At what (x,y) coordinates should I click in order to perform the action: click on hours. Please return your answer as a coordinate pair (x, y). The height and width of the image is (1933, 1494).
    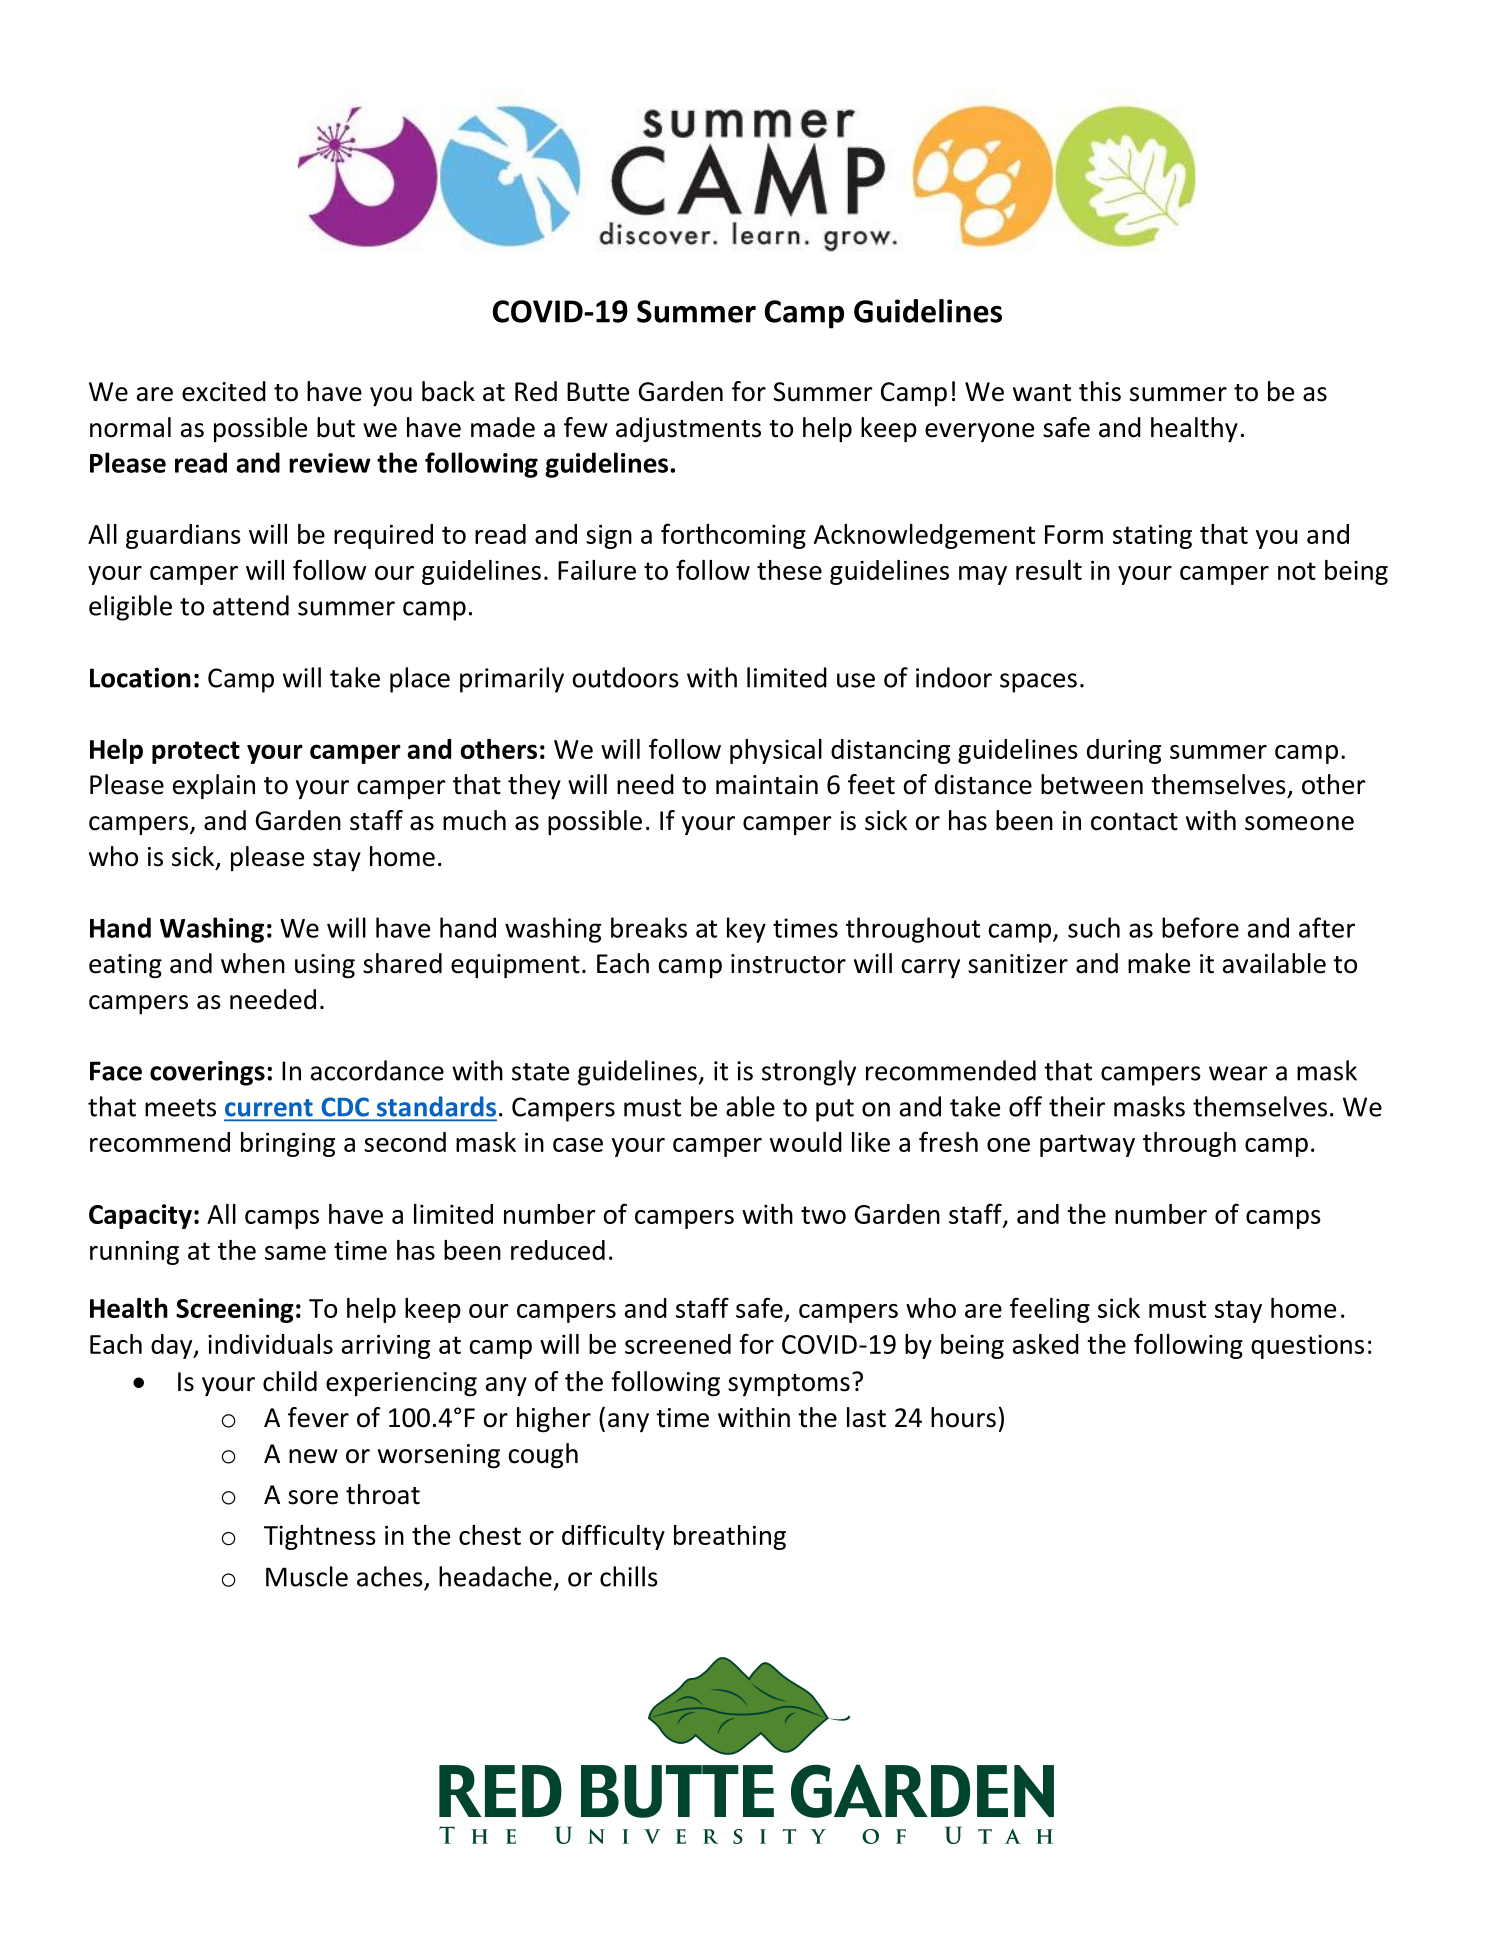
    Looking at the image, I should click on (963, 1417).
